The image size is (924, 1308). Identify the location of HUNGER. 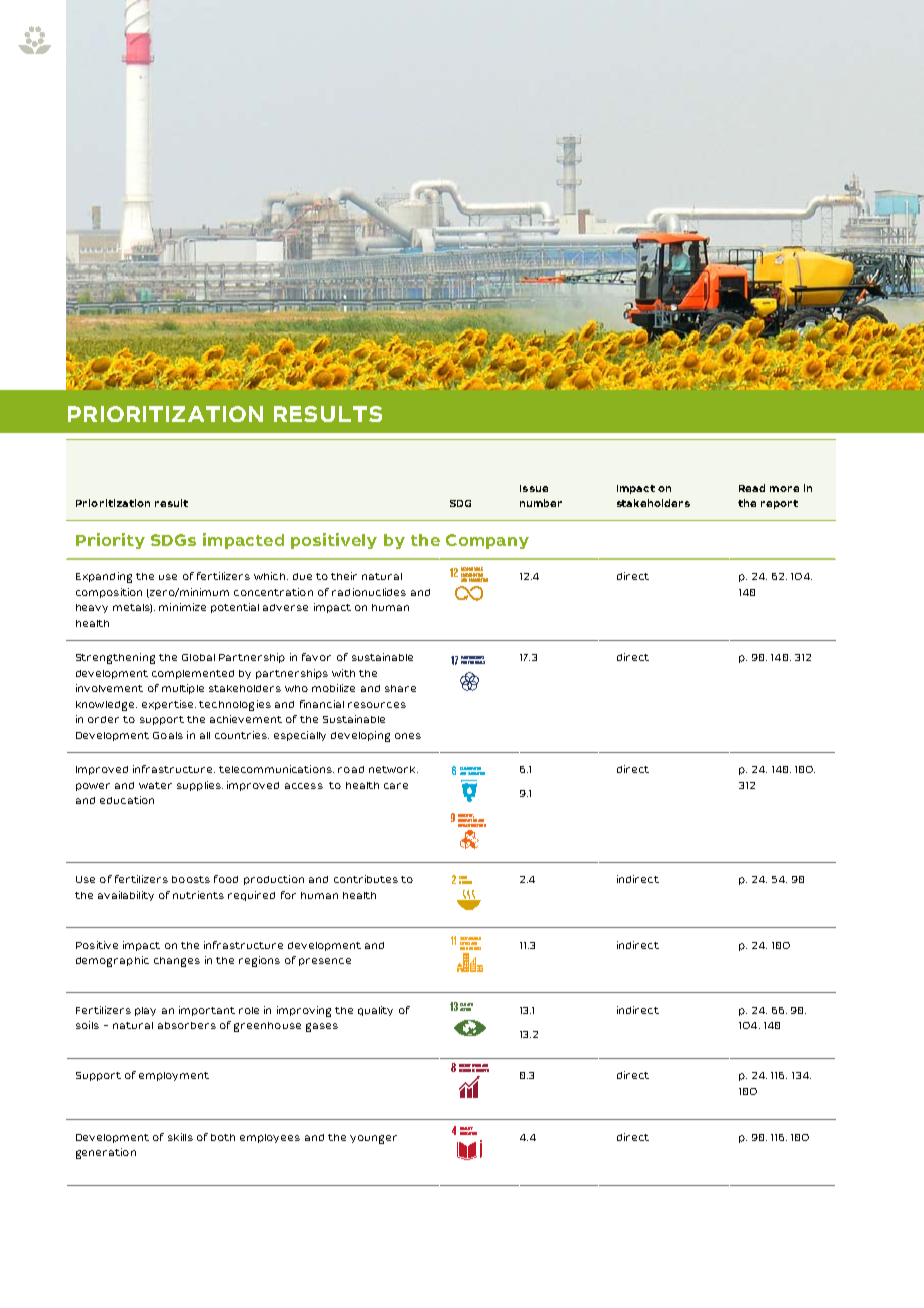
(465, 881).
